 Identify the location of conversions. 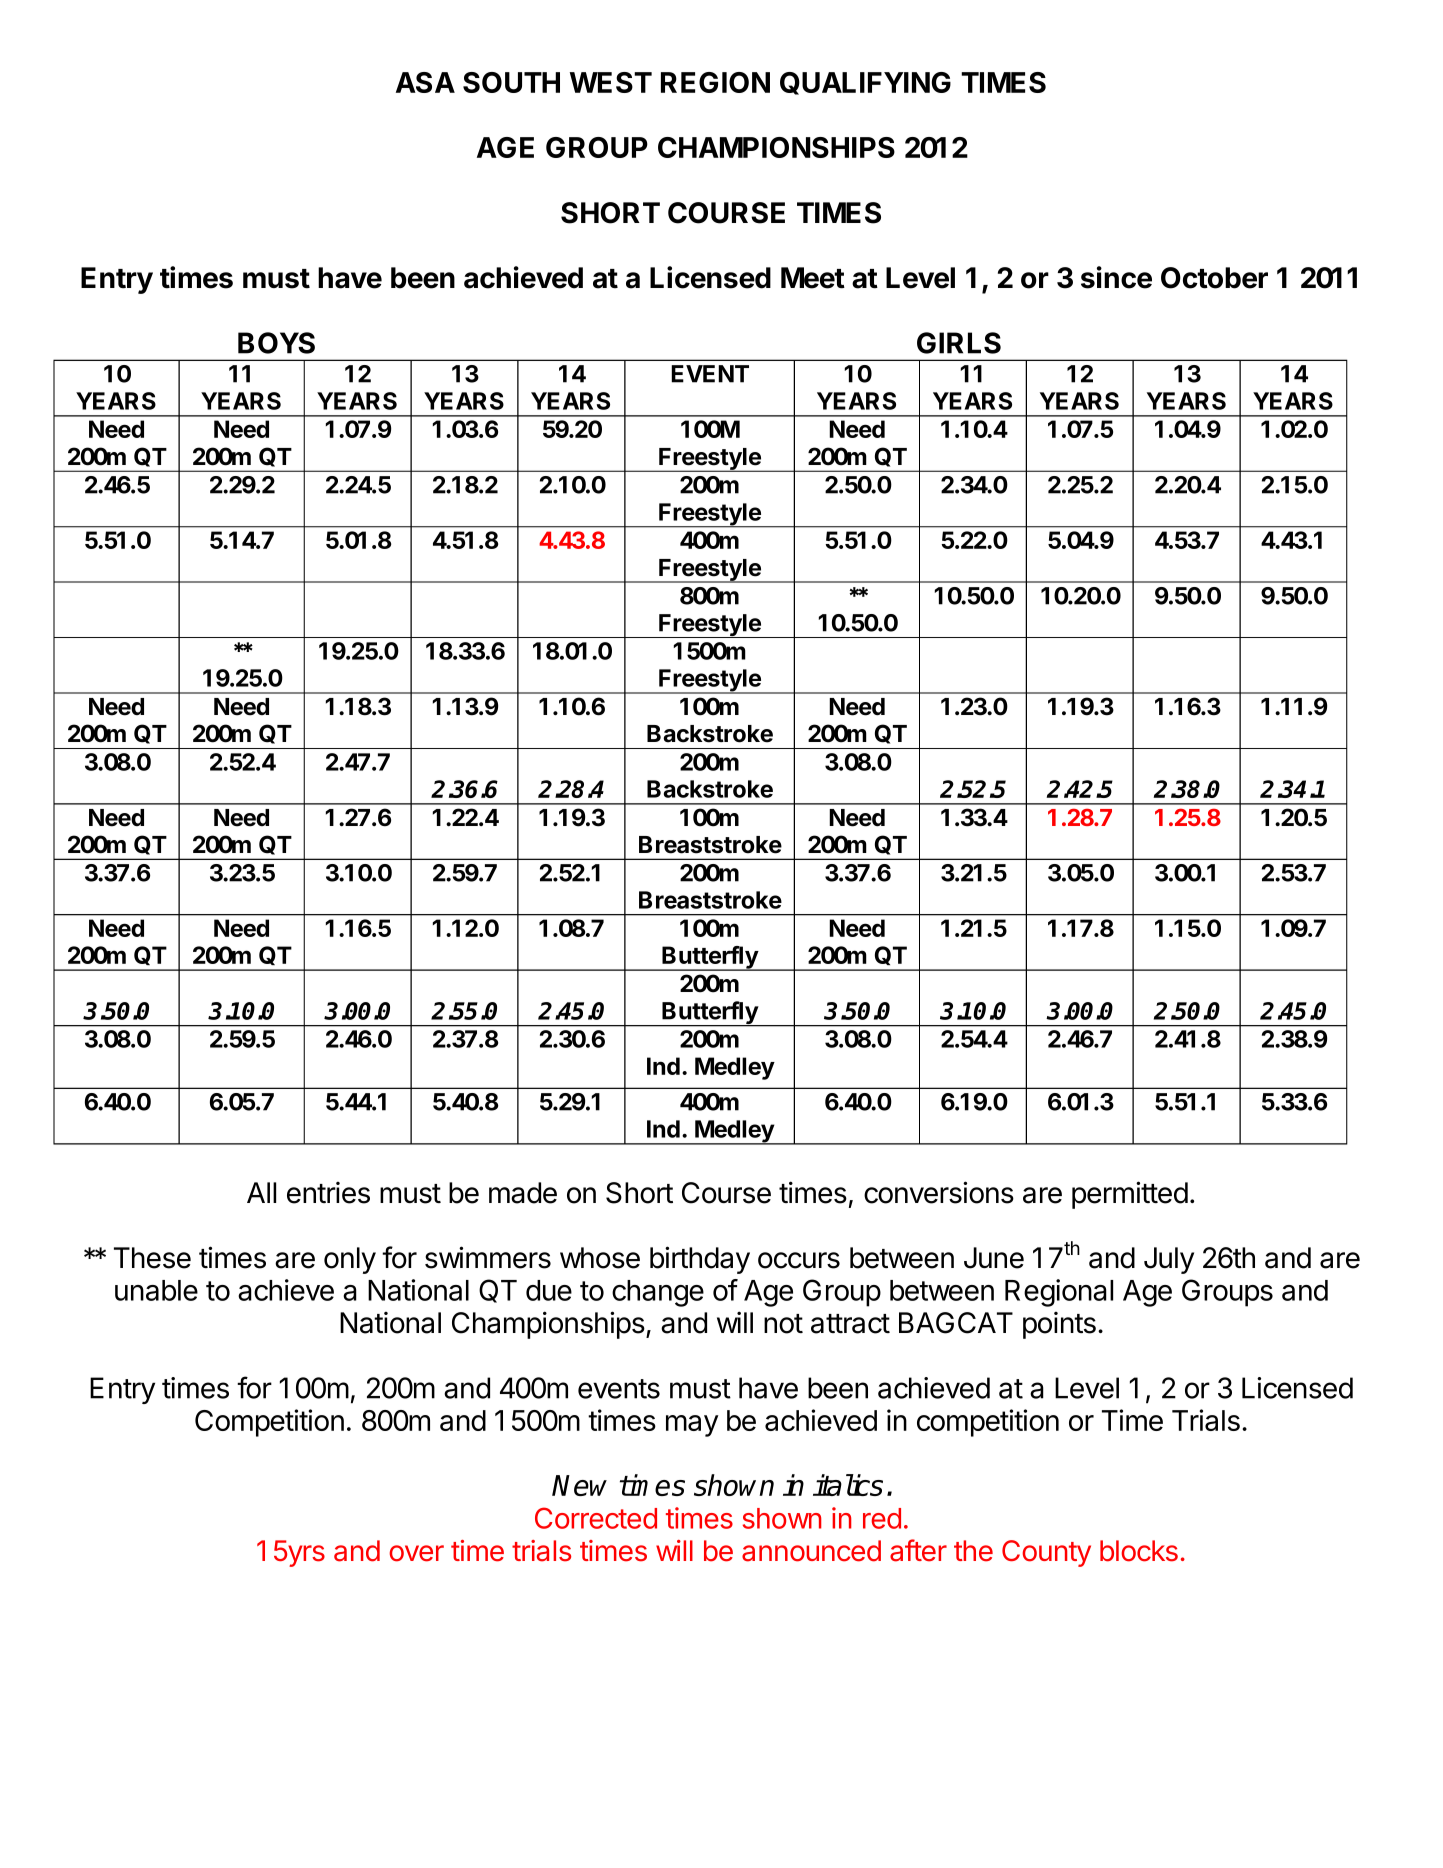
(939, 1192).
